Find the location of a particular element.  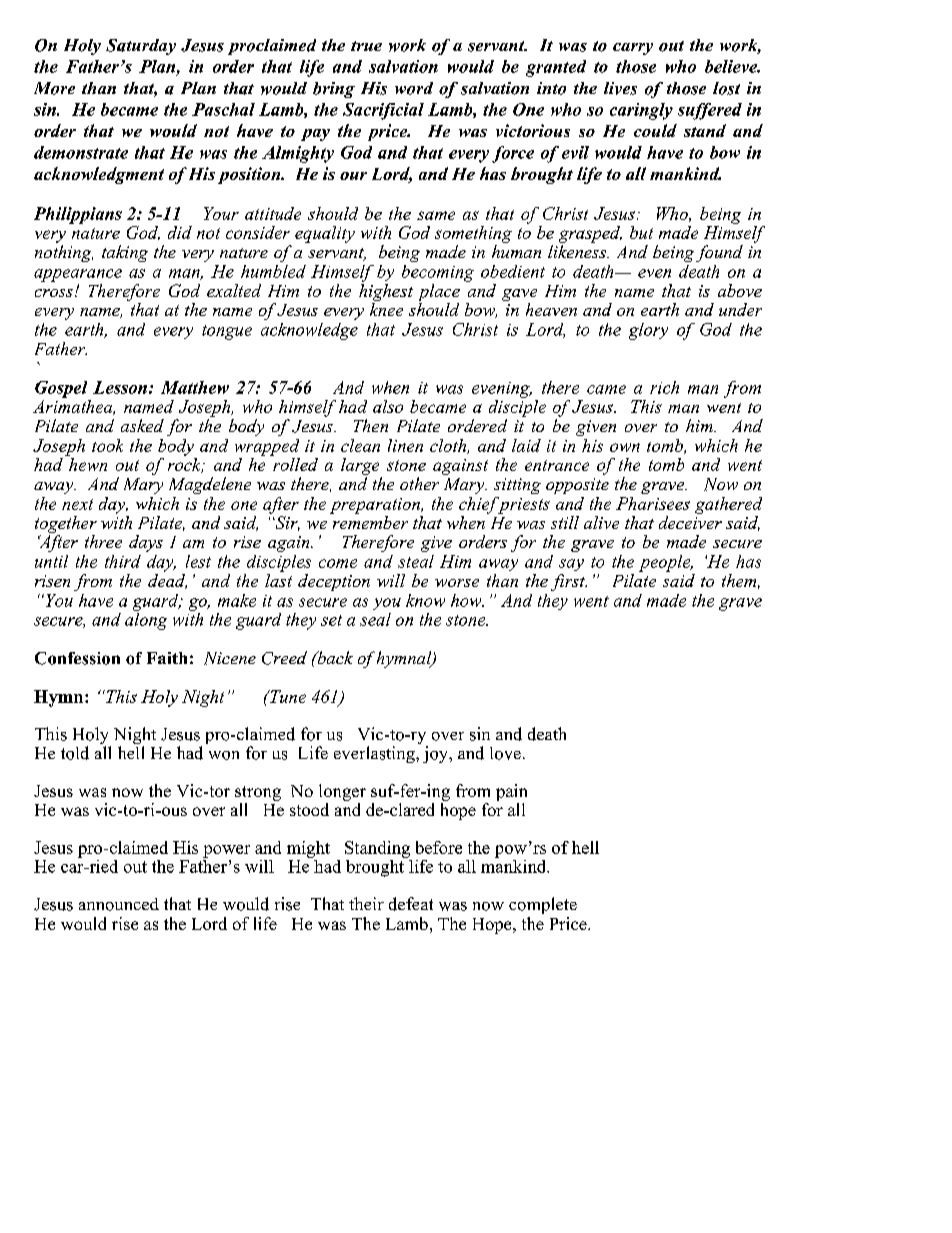

Saturday is located at coordinates (141, 47).
